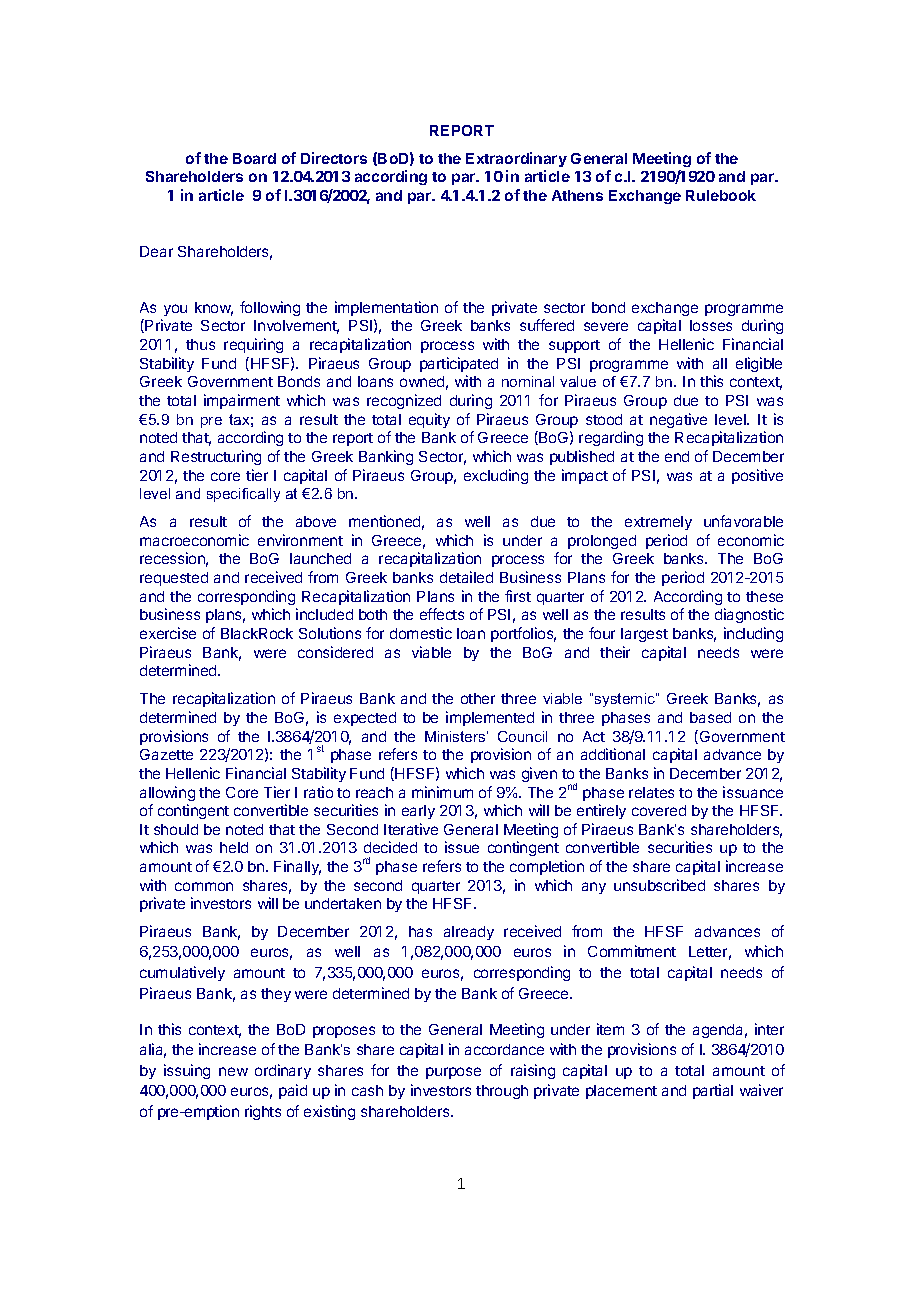  Describe the element at coordinates (254, 158) in the document. I see `Board` at that location.
